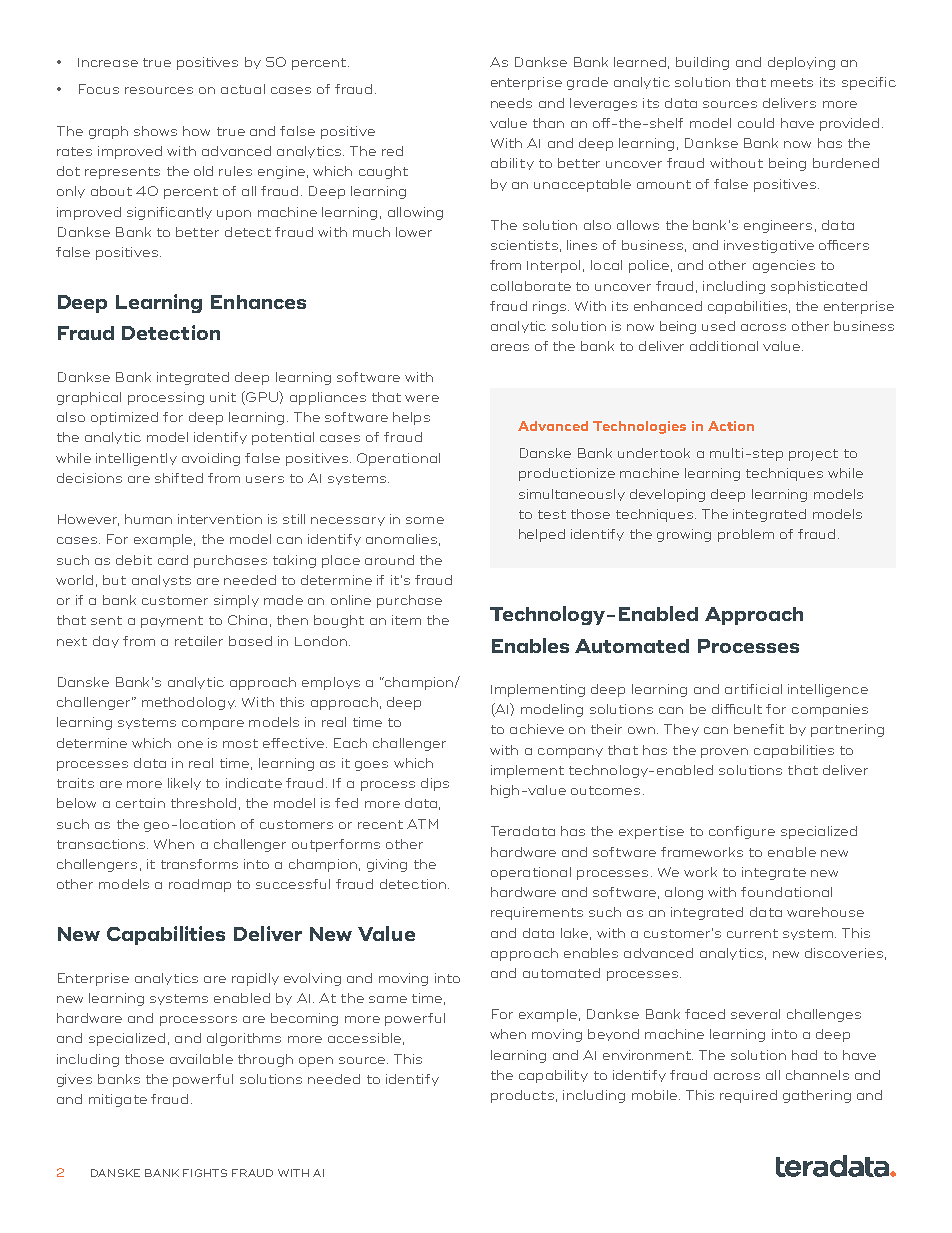 Image resolution: width=952 pixels, height=1233 pixels. I want to click on artificial, so click(753, 689).
